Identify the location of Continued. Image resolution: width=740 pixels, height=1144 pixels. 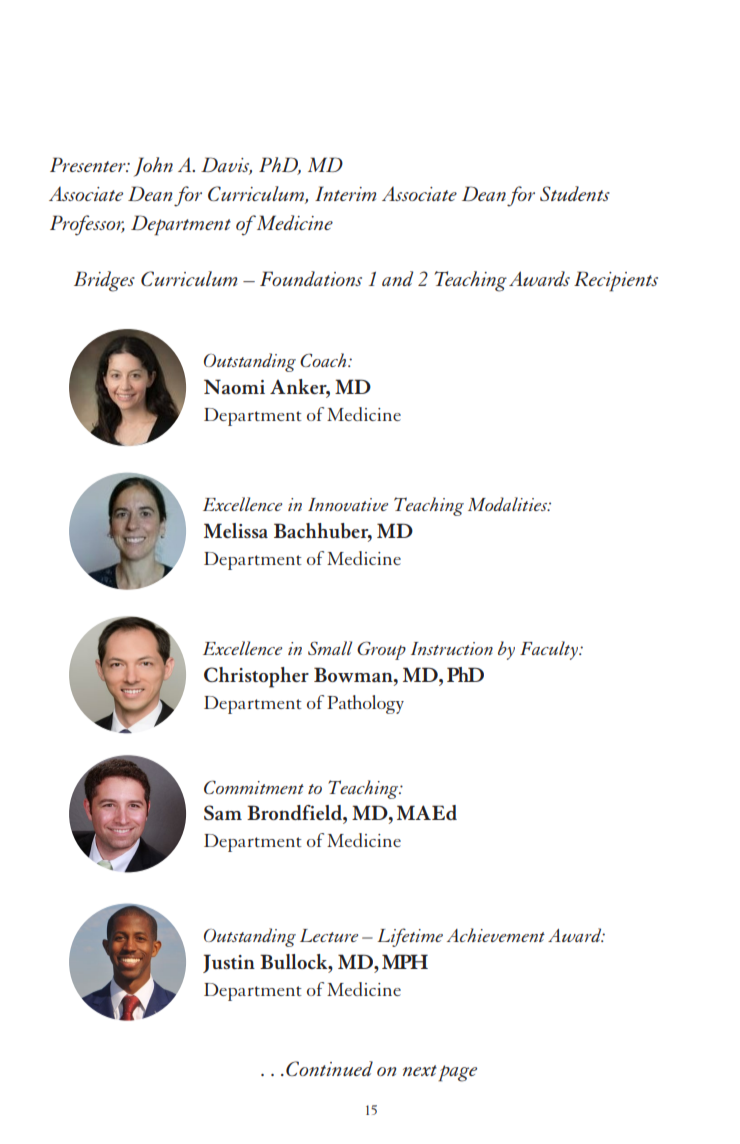
(329, 1068).
